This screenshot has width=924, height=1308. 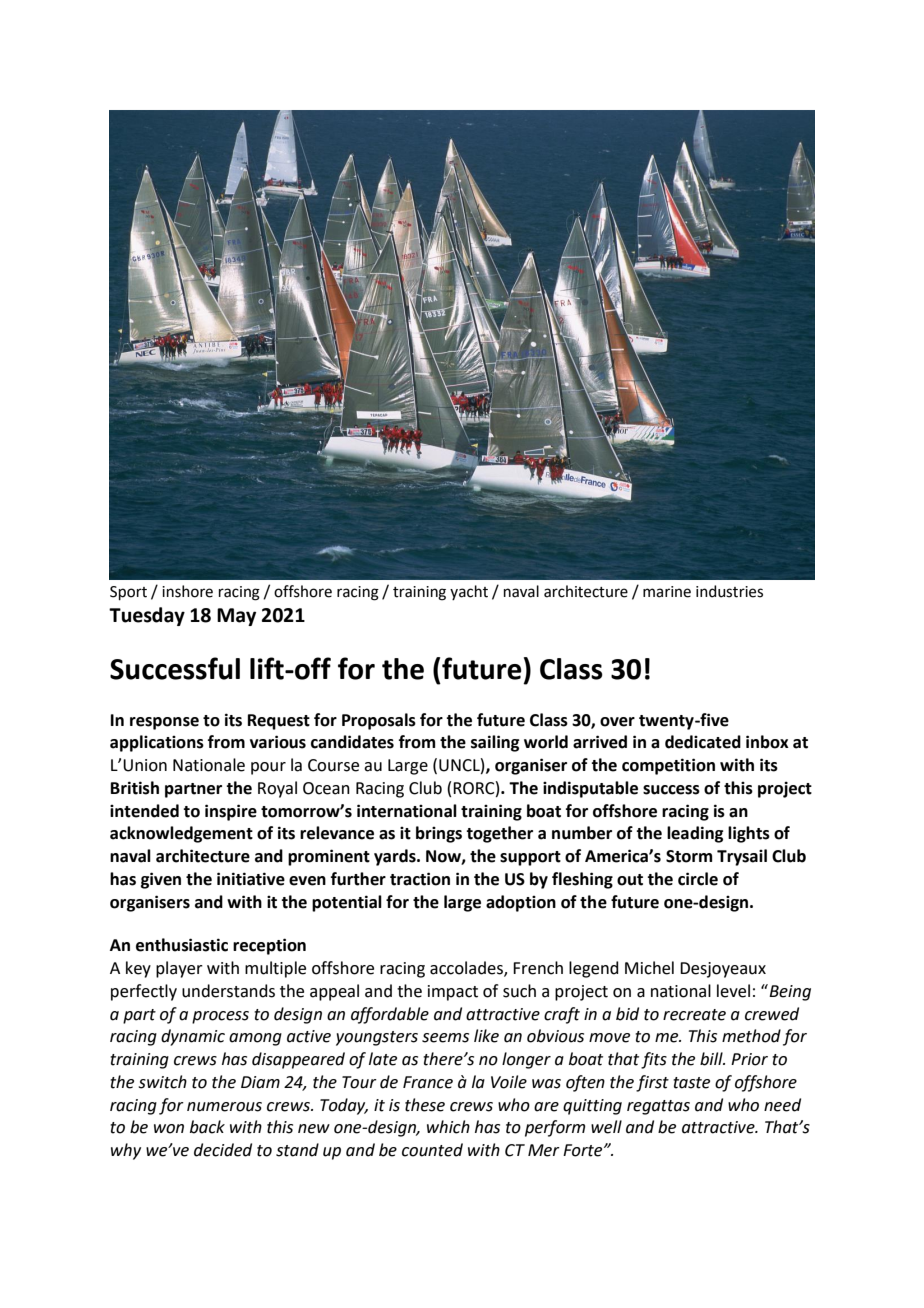 What do you see at coordinates (236, 617) in the screenshot?
I see `May` at bounding box center [236, 617].
